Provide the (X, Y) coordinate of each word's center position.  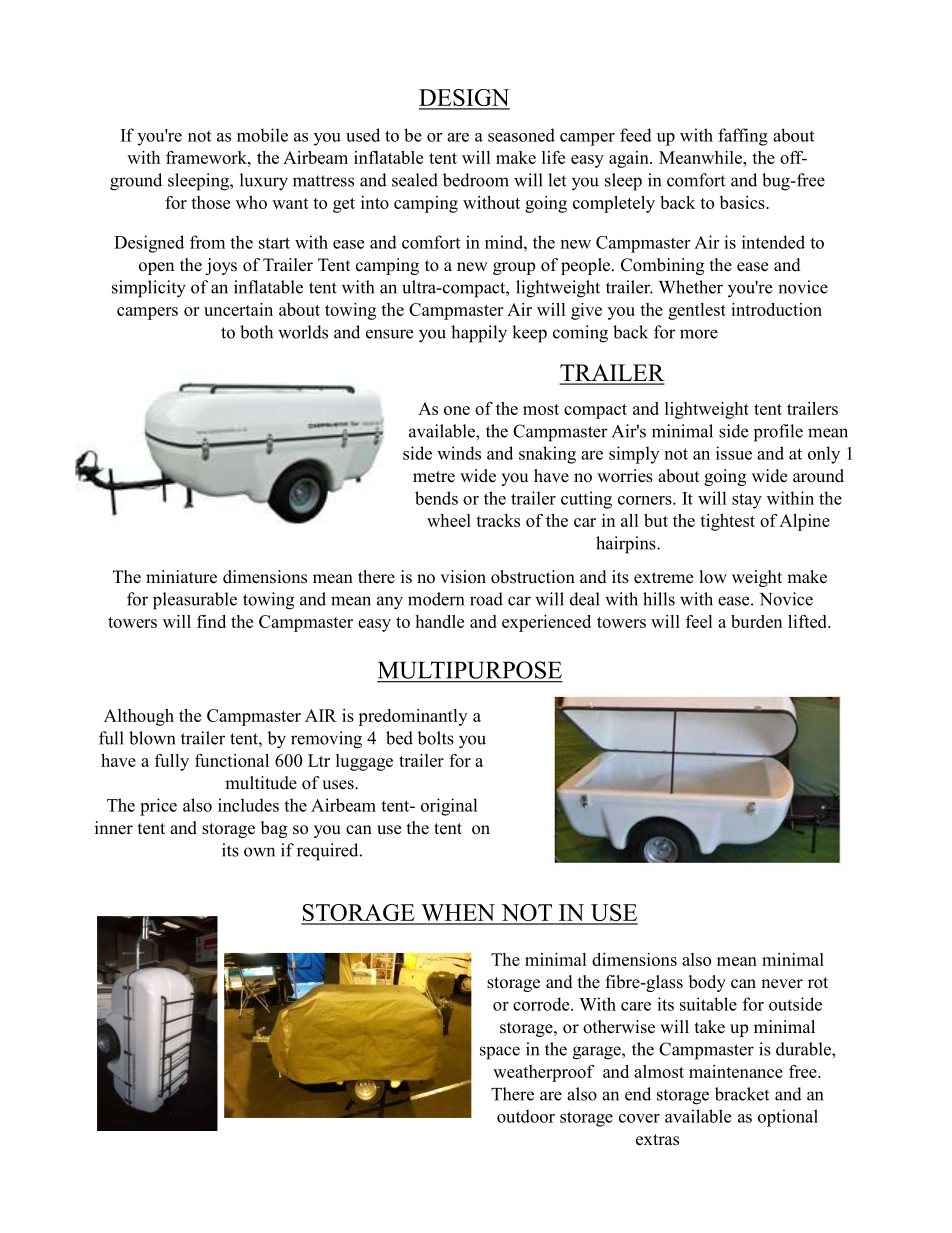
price (158, 807)
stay (747, 501)
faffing (743, 137)
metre (434, 477)
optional (788, 1118)
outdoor (526, 1116)
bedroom (476, 180)
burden (756, 621)
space (500, 1053)
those (210, 202)
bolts (435, 738)
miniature (181, 577)
